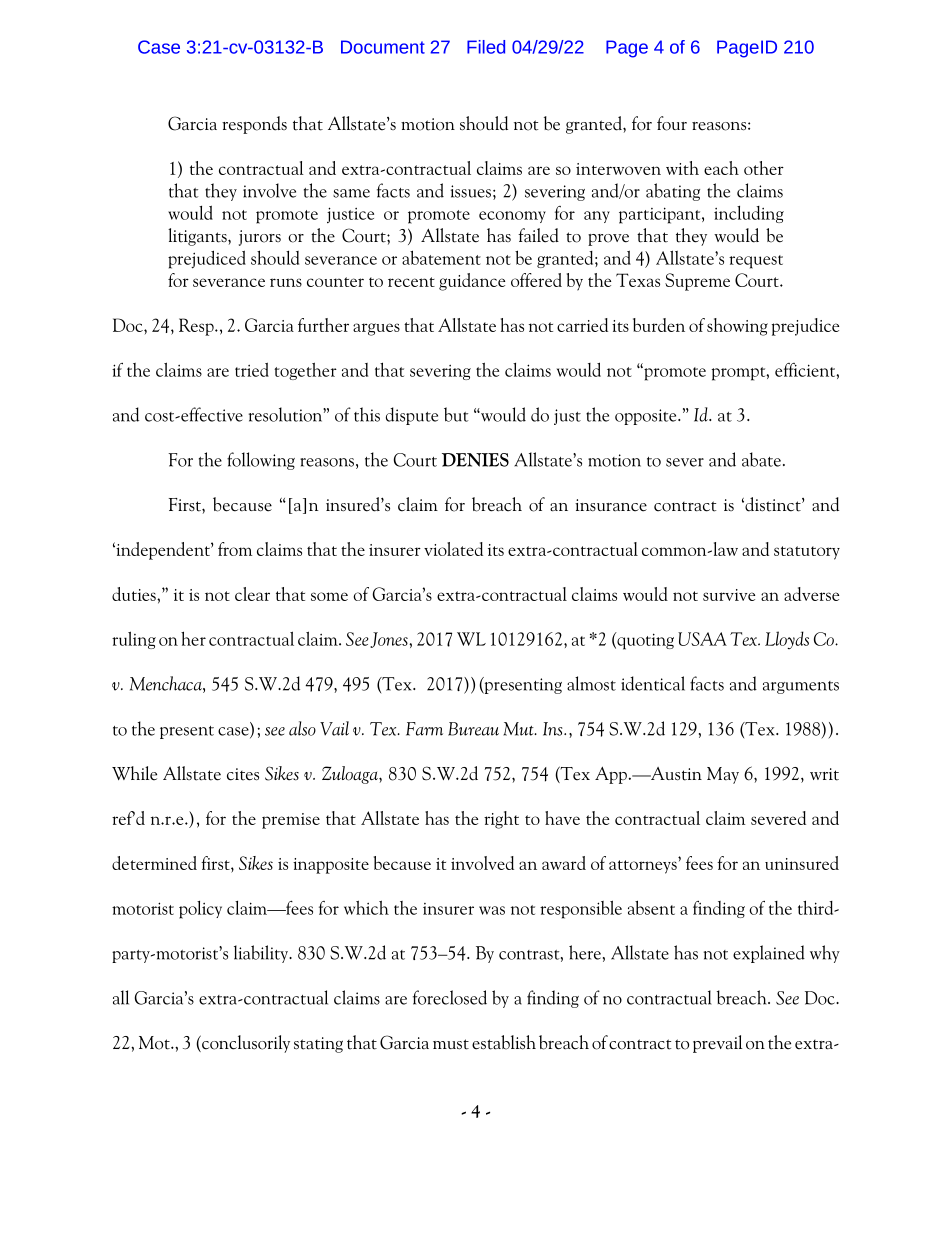 This document has width=952, height=1233. Describe the element at coordinates (807, 553) in the document. I see `statutory` at that location.
